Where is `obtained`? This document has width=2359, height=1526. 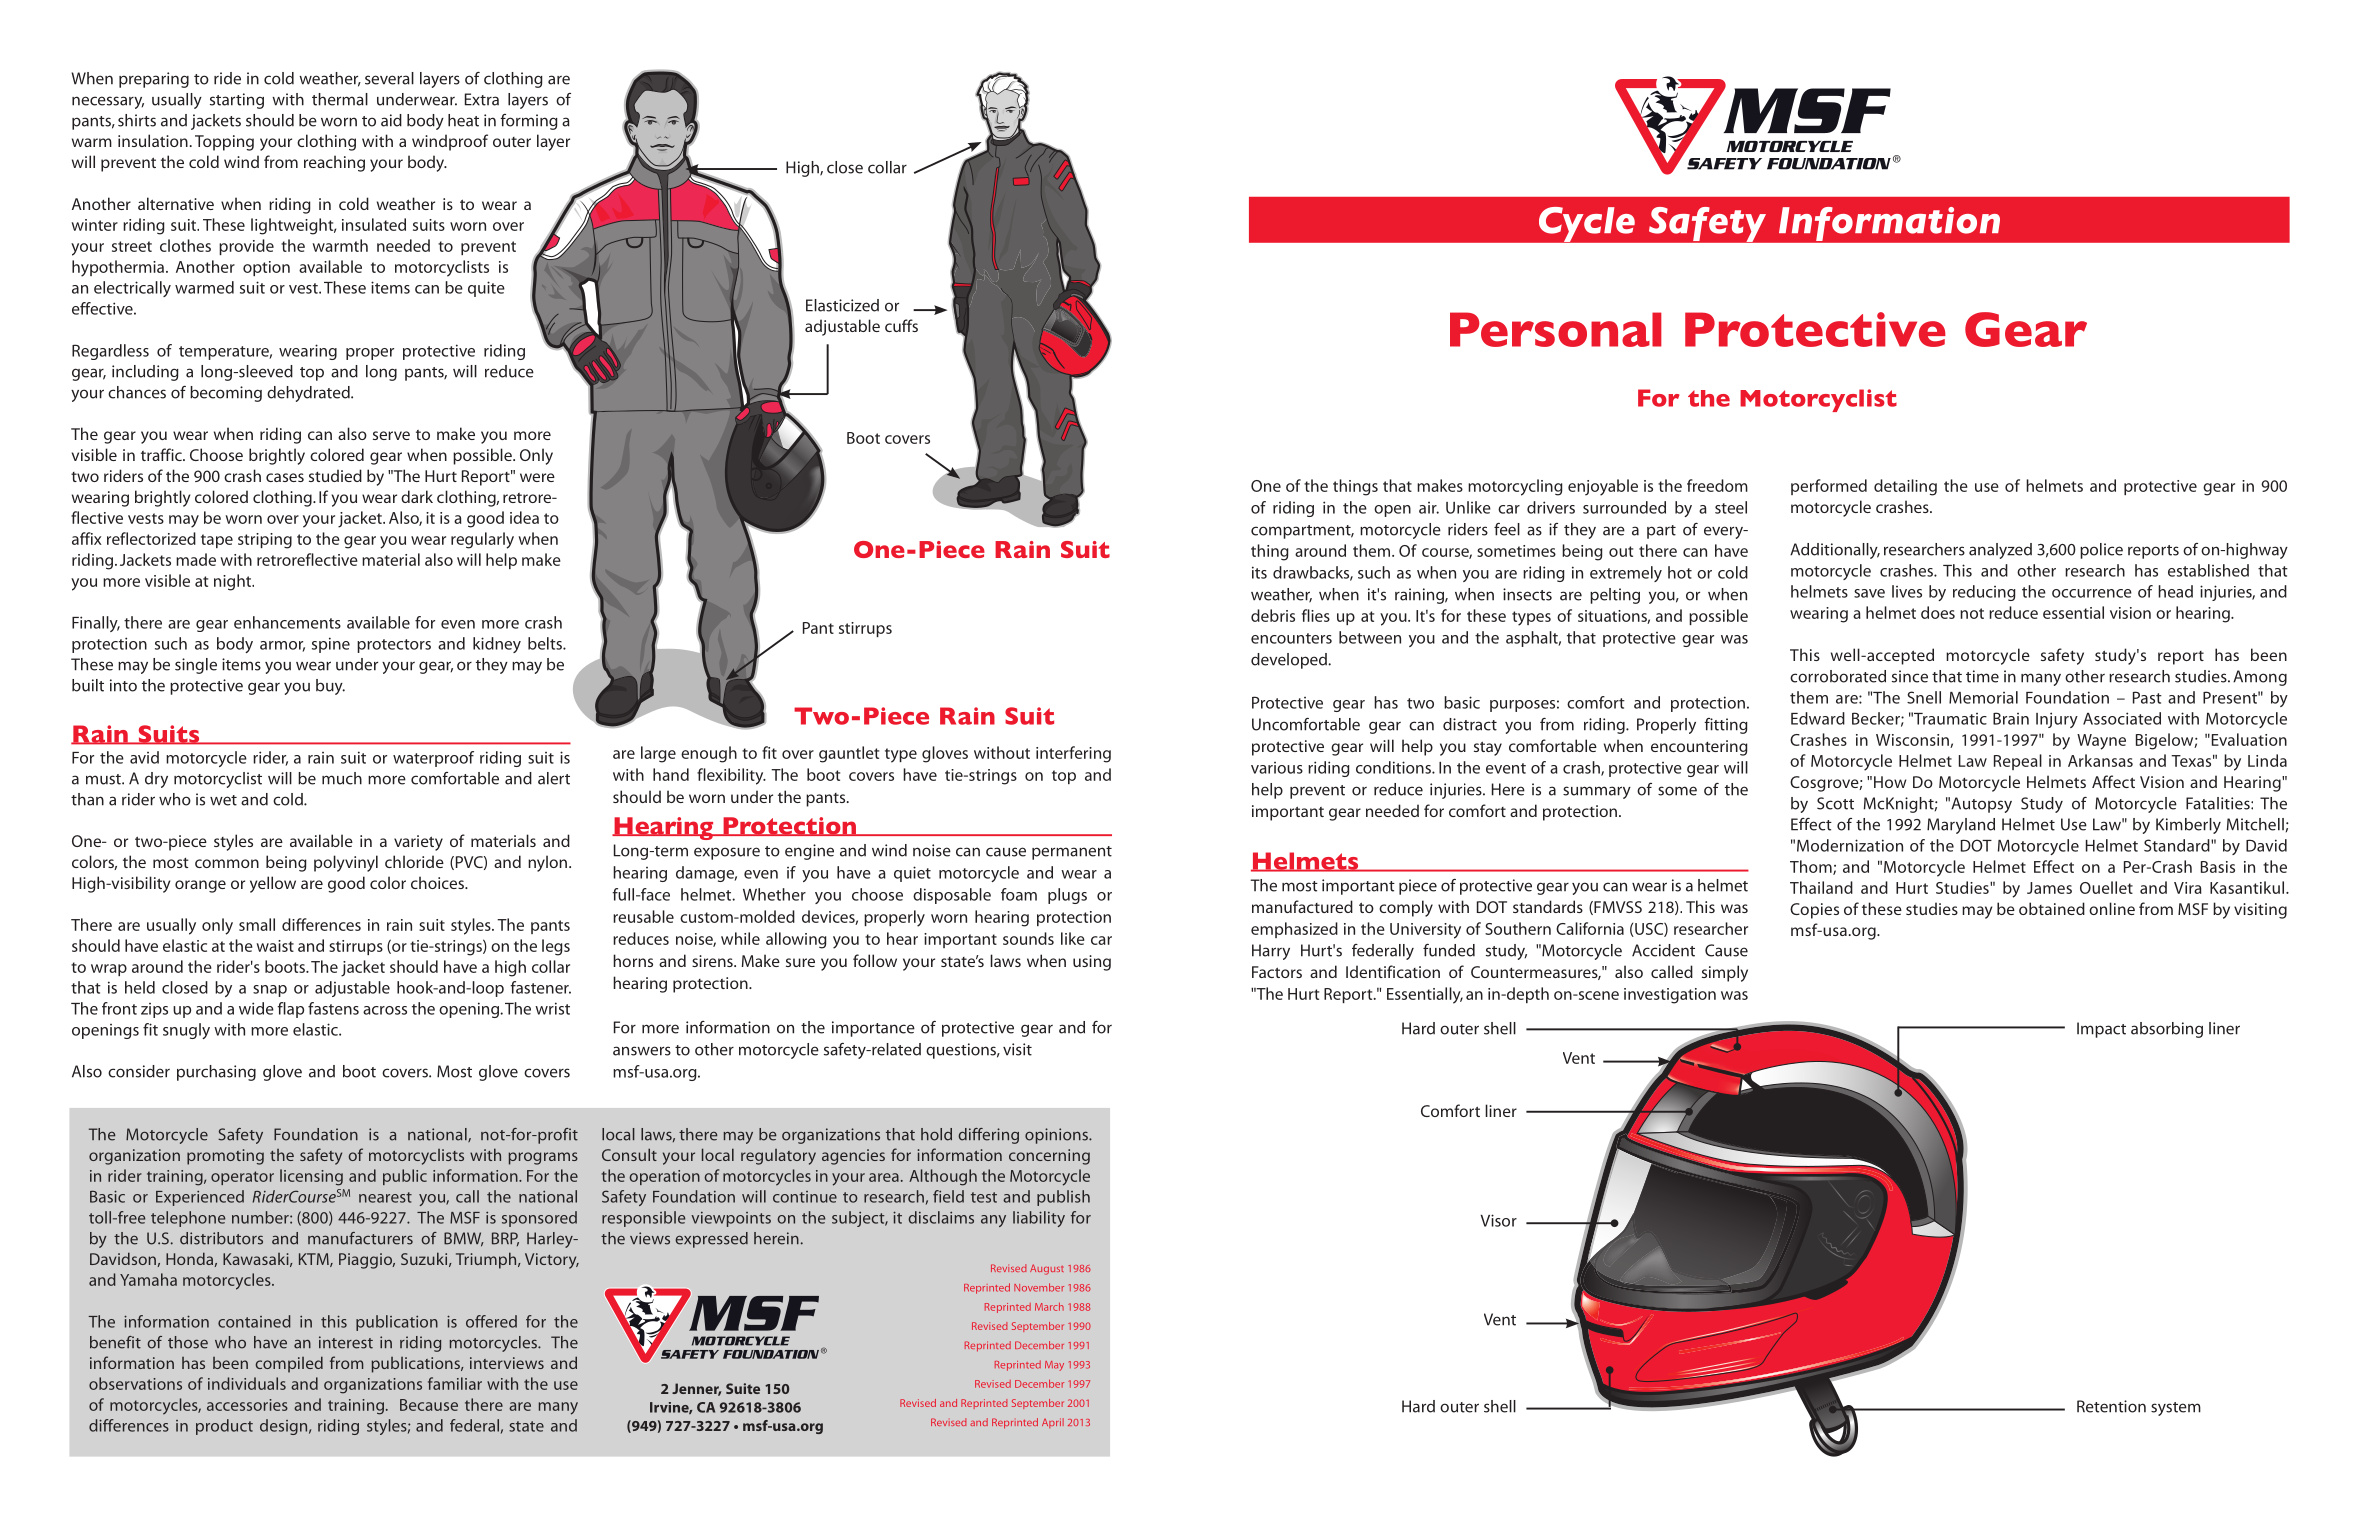
obtained is located at coordinates (2052, 908).
